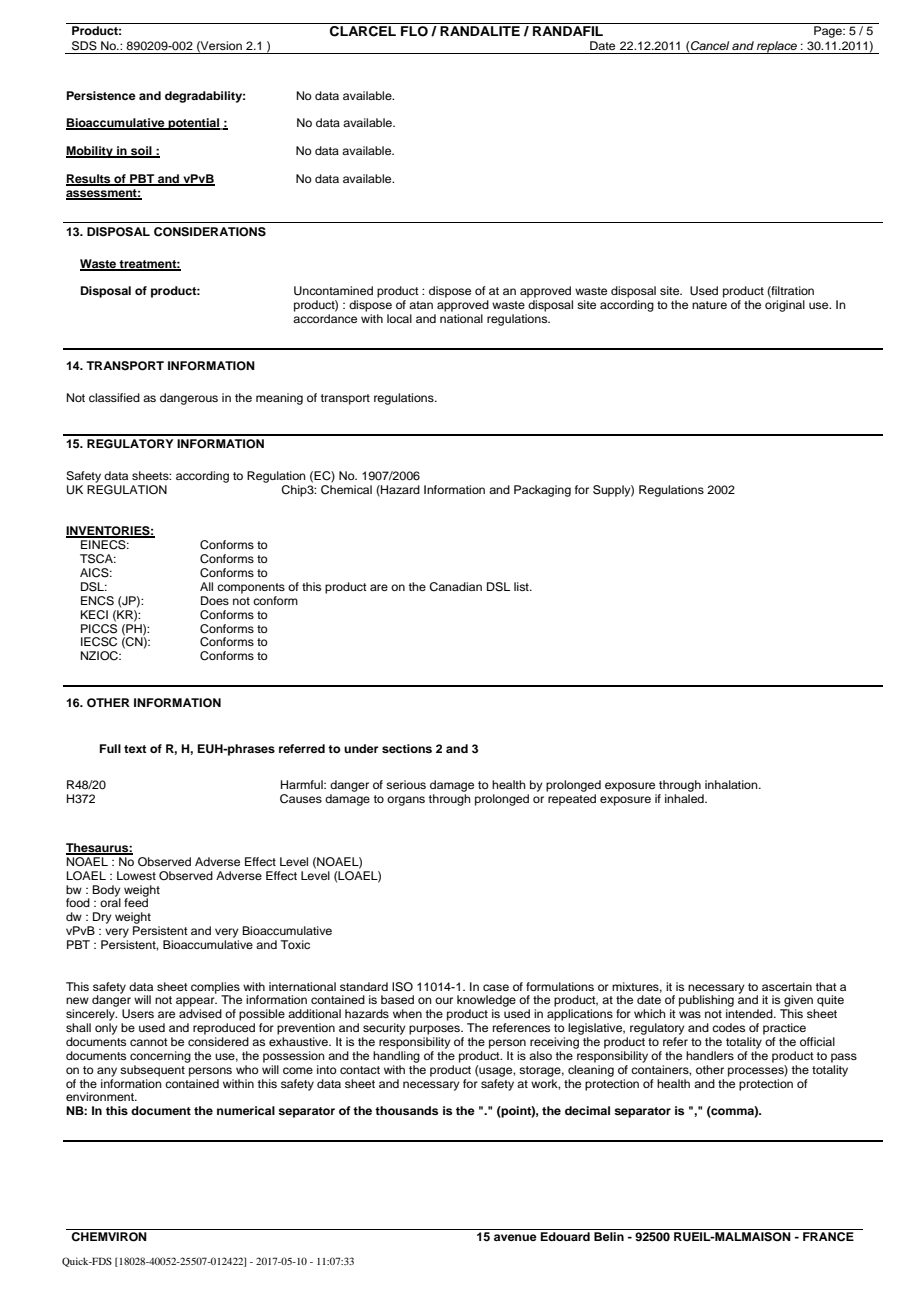 This screenshot has height=1308, width=924. I want to click on inhalation, so click(732, 784).
